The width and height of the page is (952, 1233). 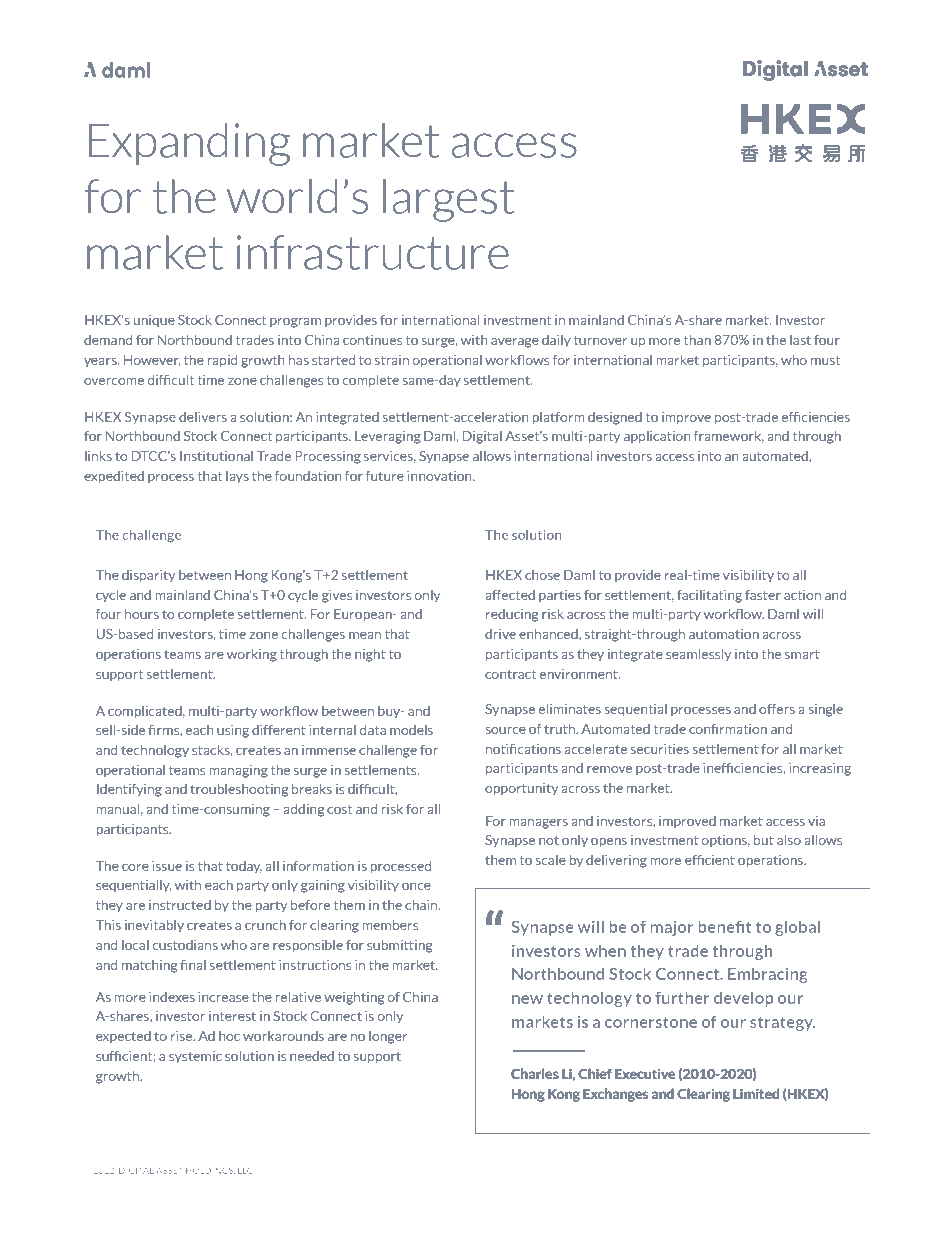 What do you see at coordinates (657, 437) in the page?
I see `application` at bounding box center [657, 437].
